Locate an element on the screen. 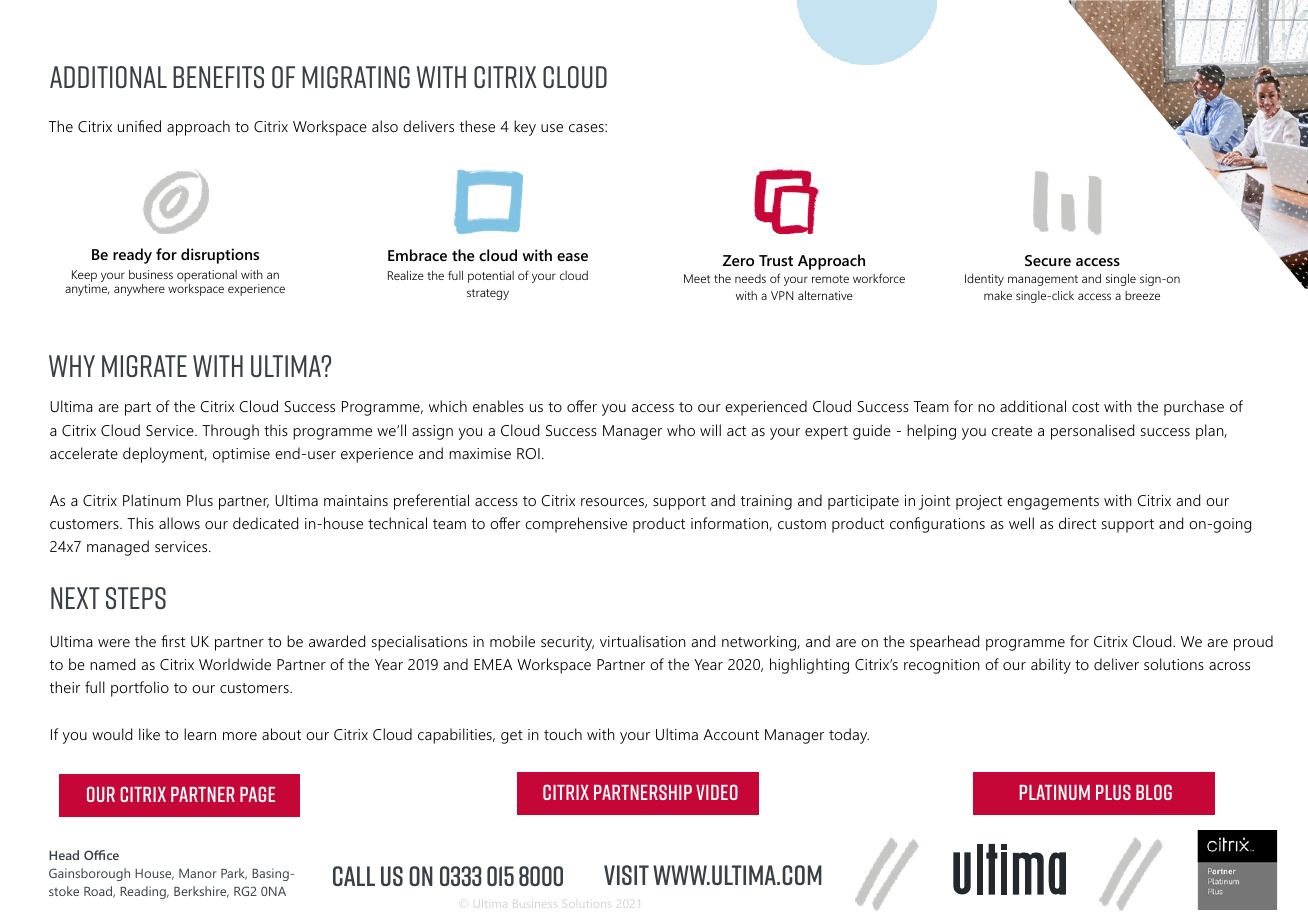 Image resolution: width=1308 pixels, height=924 pixels. Manor is located at coordinates (198, 873).
